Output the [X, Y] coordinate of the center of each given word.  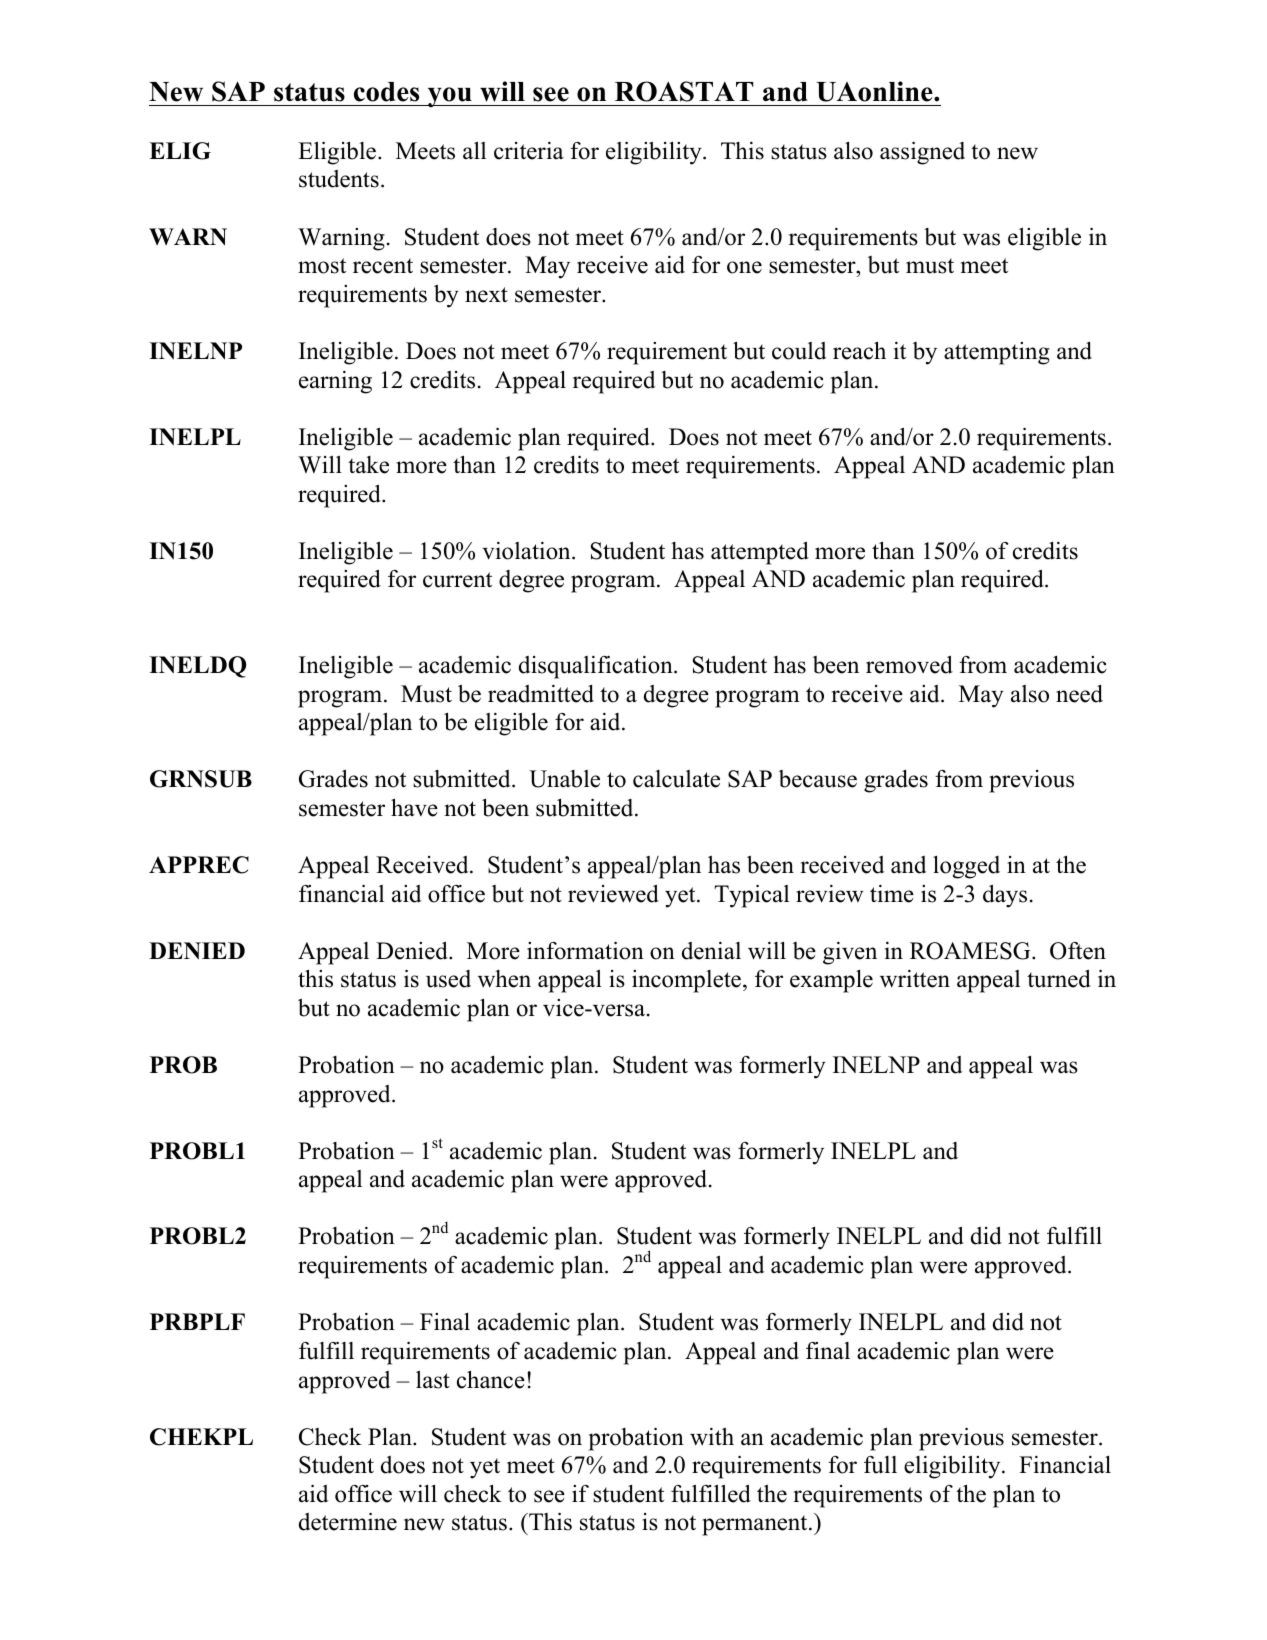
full [880, 1465]
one [744, 267]
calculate [676, 779]
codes [386, 92]
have [414, 807]
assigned [922, 153]
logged [966, 867]
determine [348, 1521]
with [712, 1437]
